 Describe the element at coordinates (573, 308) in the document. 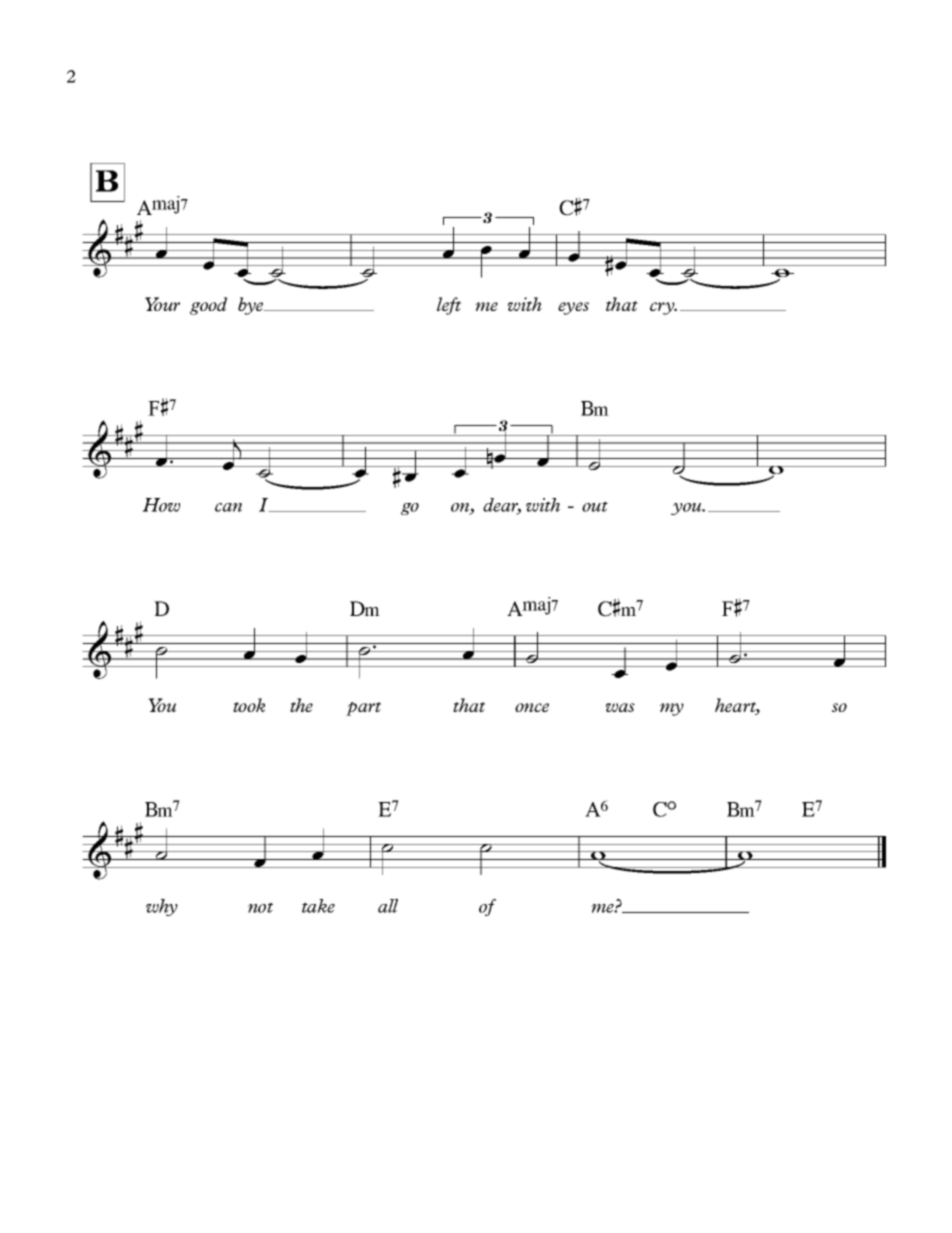

I see `eyes` at that location.
